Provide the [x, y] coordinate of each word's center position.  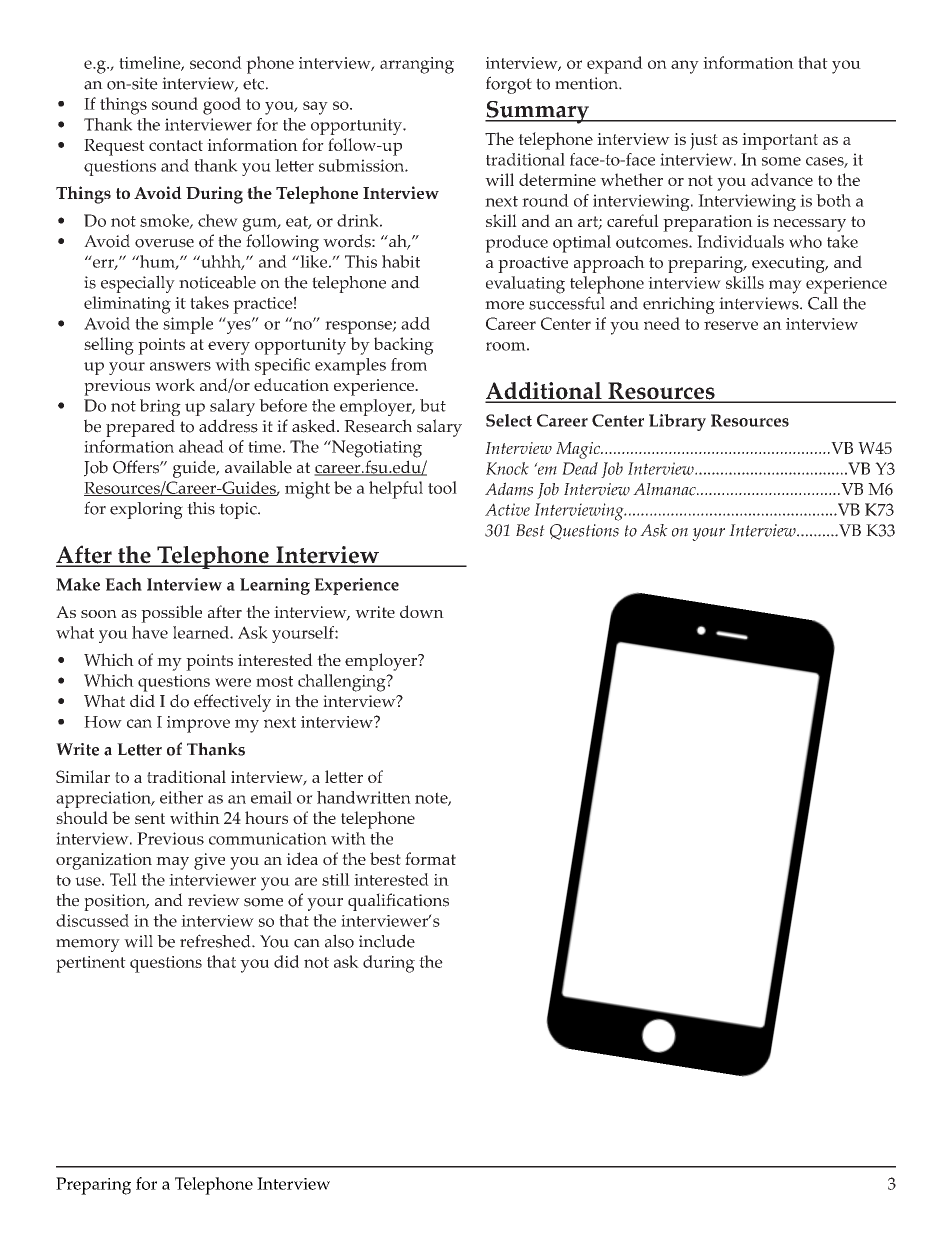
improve [198, 724]
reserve [731, 325]
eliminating [127, 305]
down [422, 611]
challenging [343, 683]
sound [175, 103]
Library [677, 422]
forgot [509, 85]
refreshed [216, 941]
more [504, 305]
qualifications [398, 902]
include [387, 941]
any [685, 67]
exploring [146, 510]
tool [442, 487]
